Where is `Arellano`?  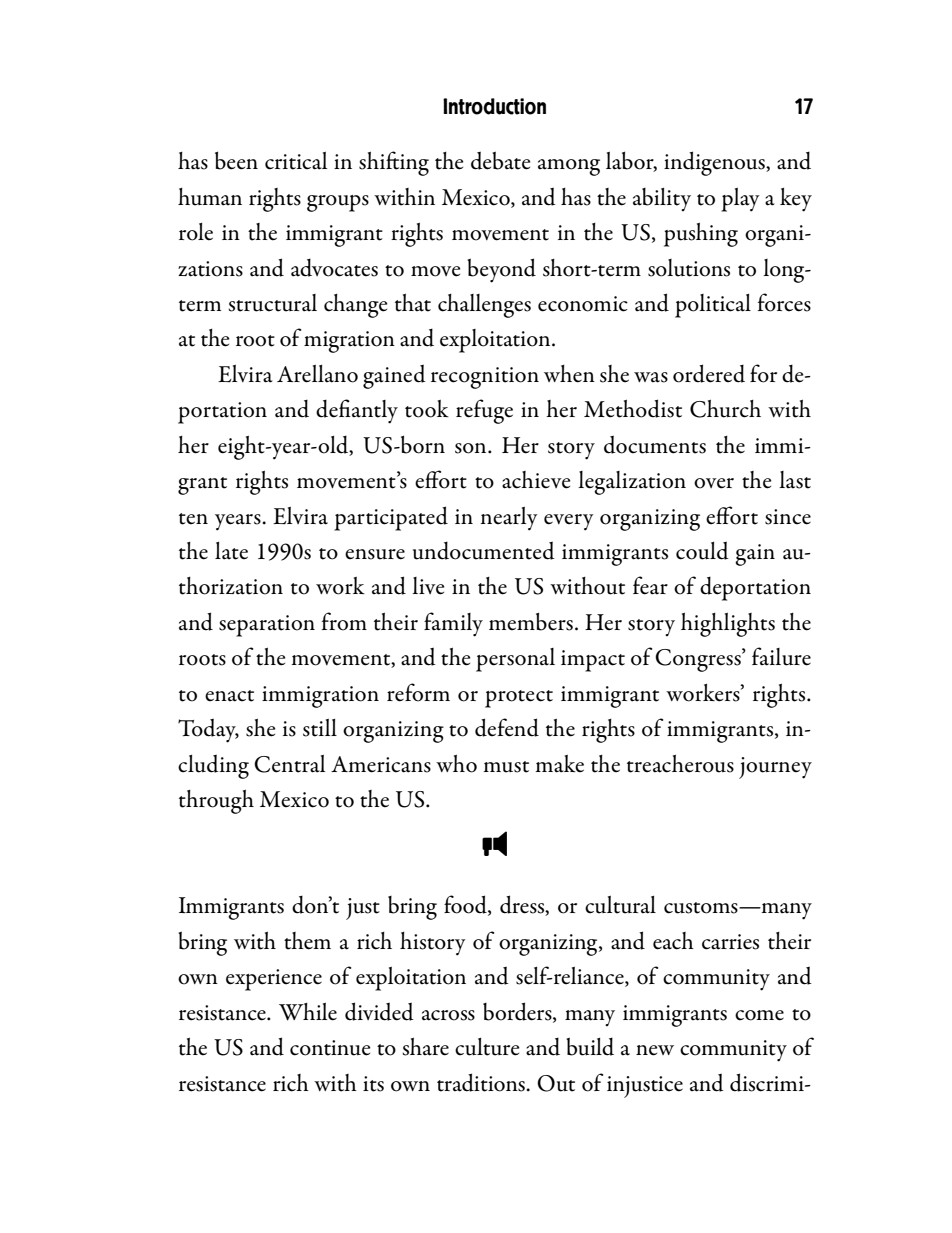 Arellano is located at coordinates (317, 374).
